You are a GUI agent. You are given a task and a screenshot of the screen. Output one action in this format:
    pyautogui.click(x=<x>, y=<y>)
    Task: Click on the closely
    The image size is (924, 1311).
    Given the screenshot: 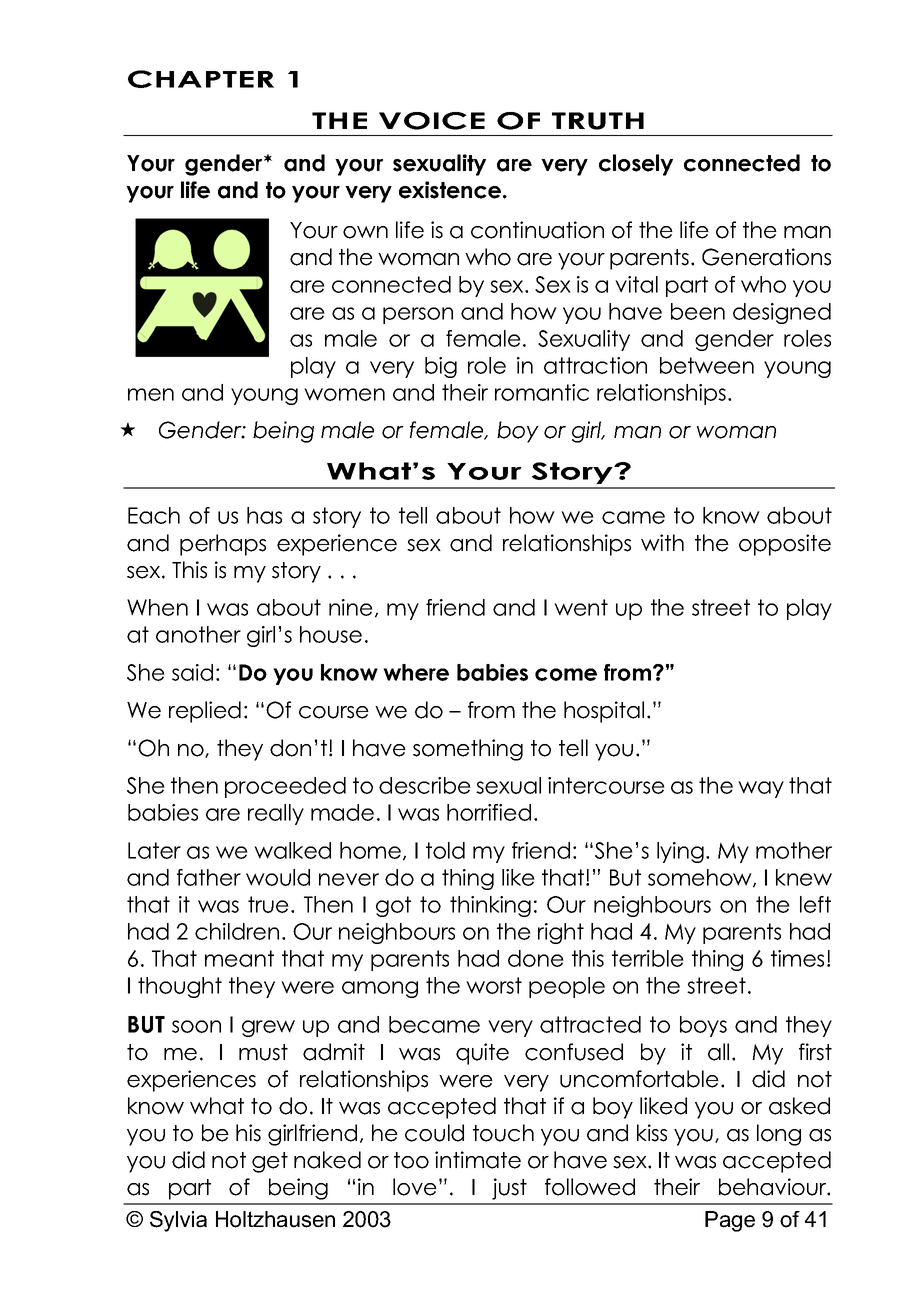 What is the action you would take?
    pyautogui.click(x=636, y=165)
